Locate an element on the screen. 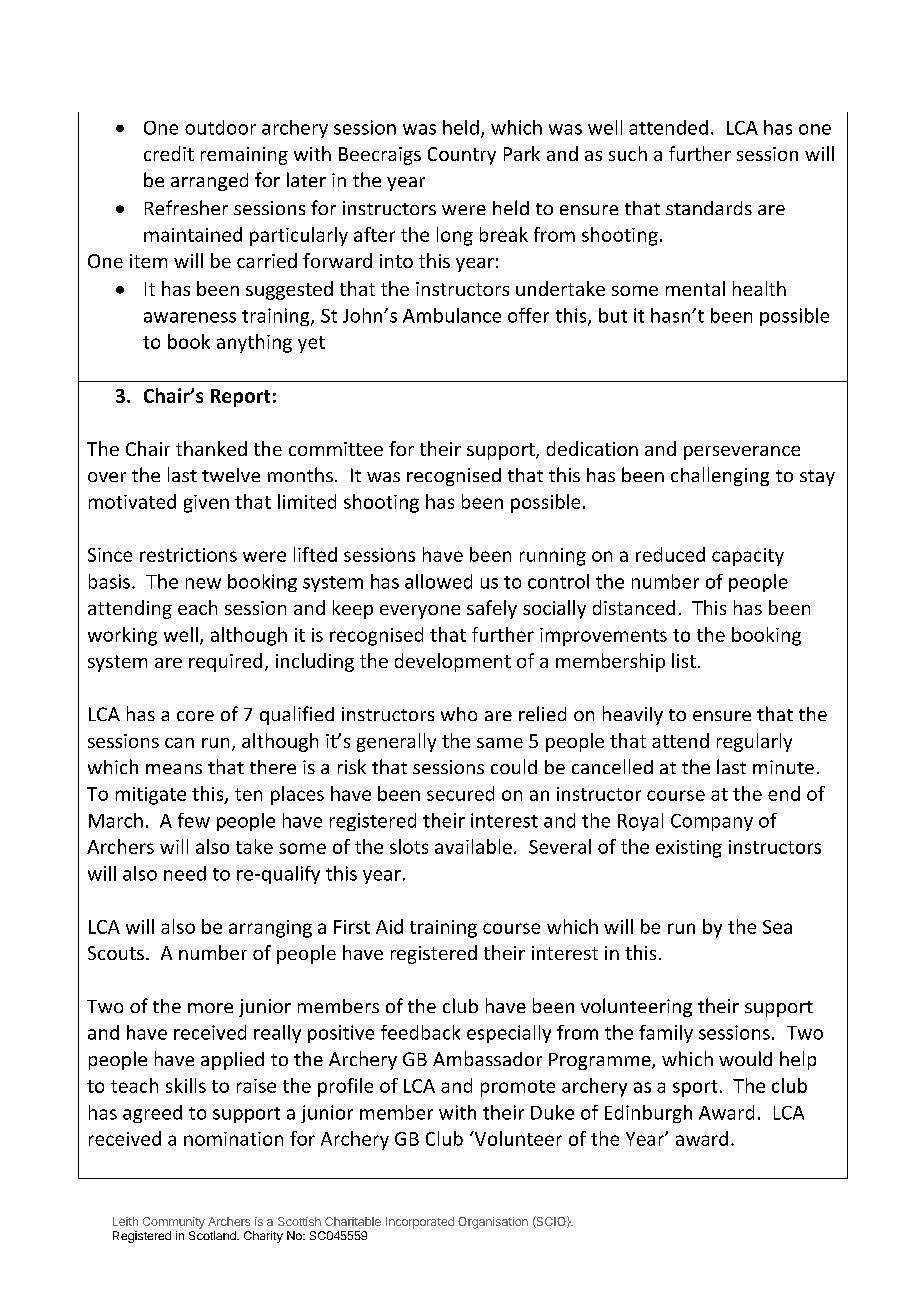 This screenshot has width=924, height=1307. need is located at coordinates (185, 873).
